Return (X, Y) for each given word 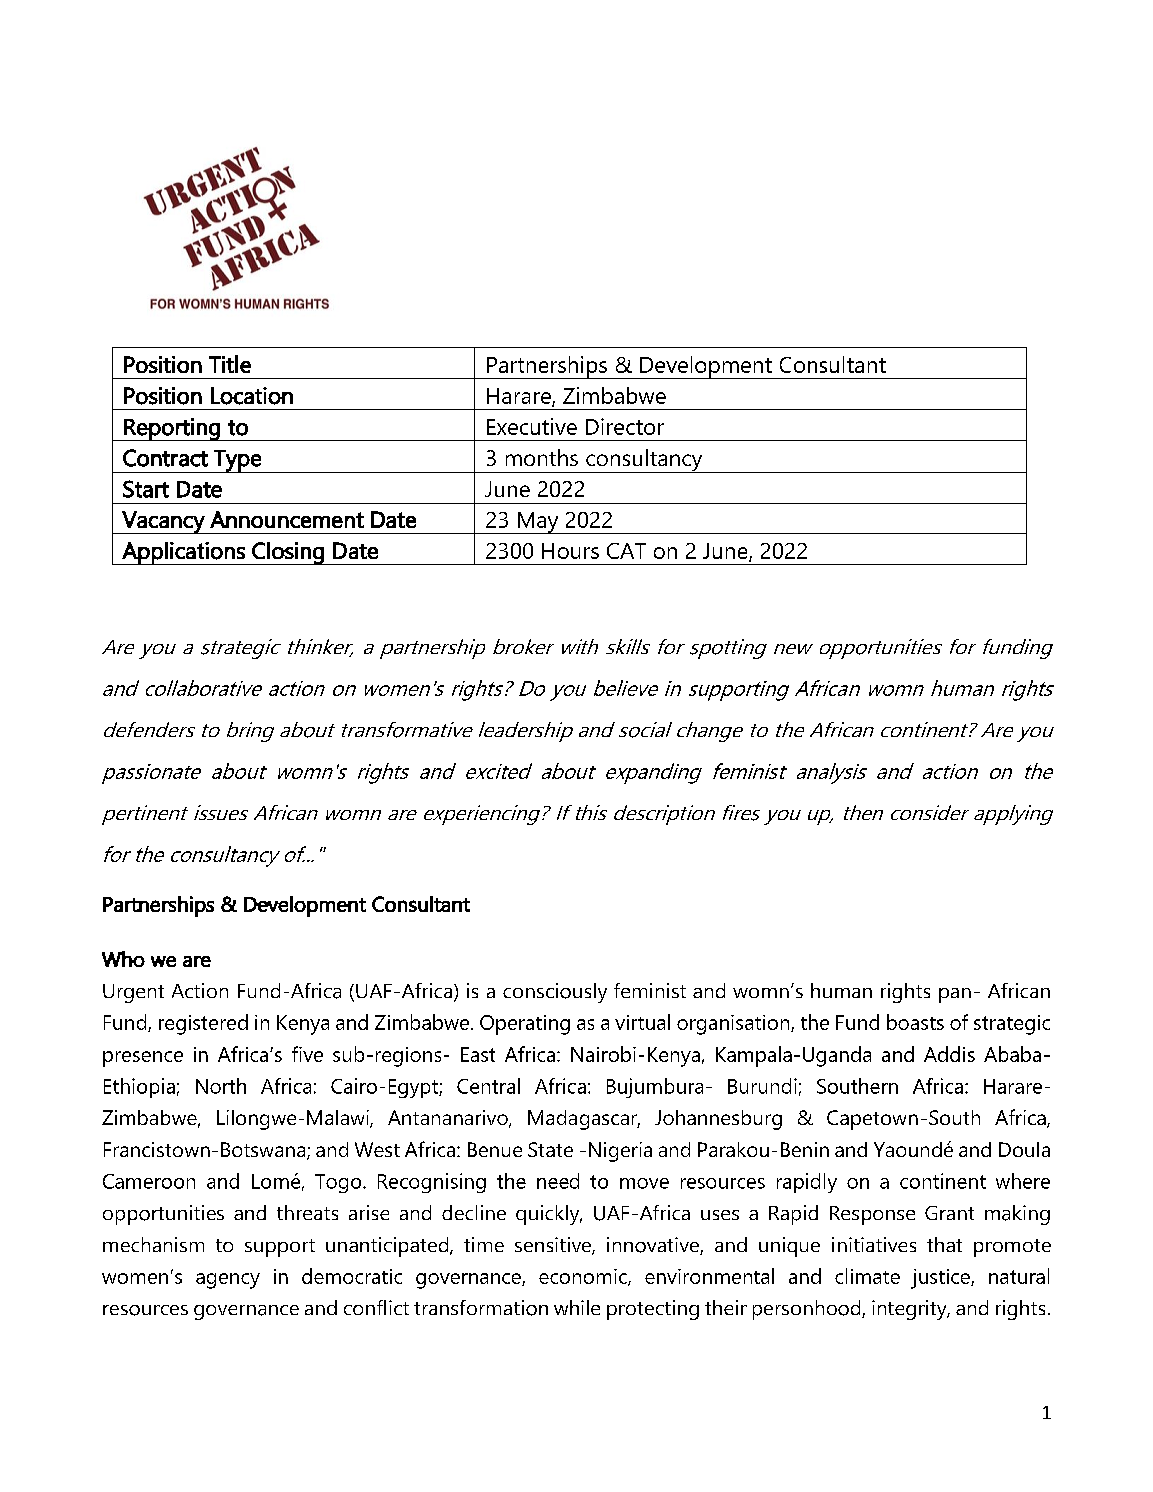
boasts (915, 1022)
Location (252, 396)
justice (941, 1279)
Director (625, 426)
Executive (532, 426)
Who (123, 959)
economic (584, 1277)
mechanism (153, 1244)
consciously (555, 993)
